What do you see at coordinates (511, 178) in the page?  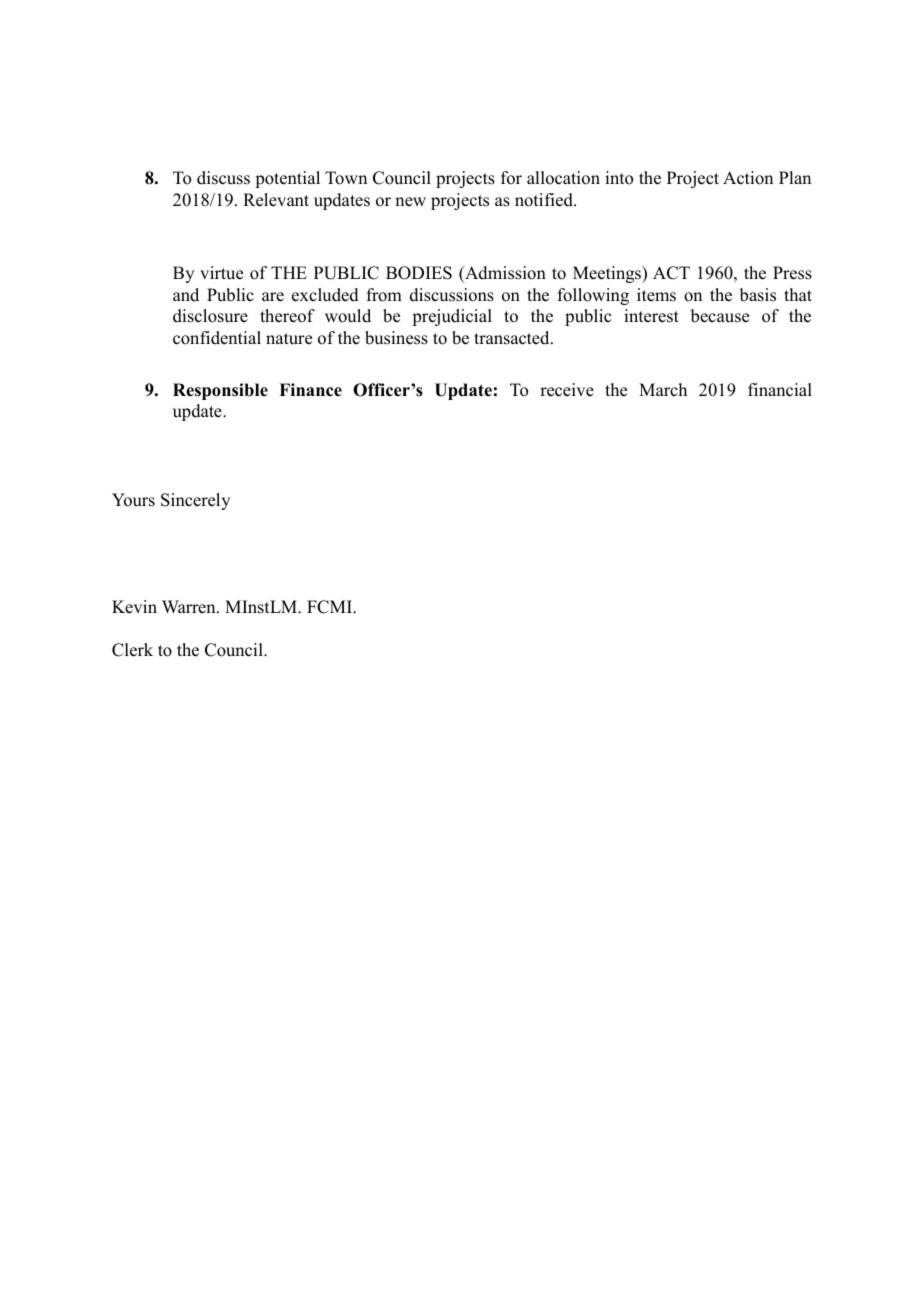 I see `for` at bounding box center [511, 178].
